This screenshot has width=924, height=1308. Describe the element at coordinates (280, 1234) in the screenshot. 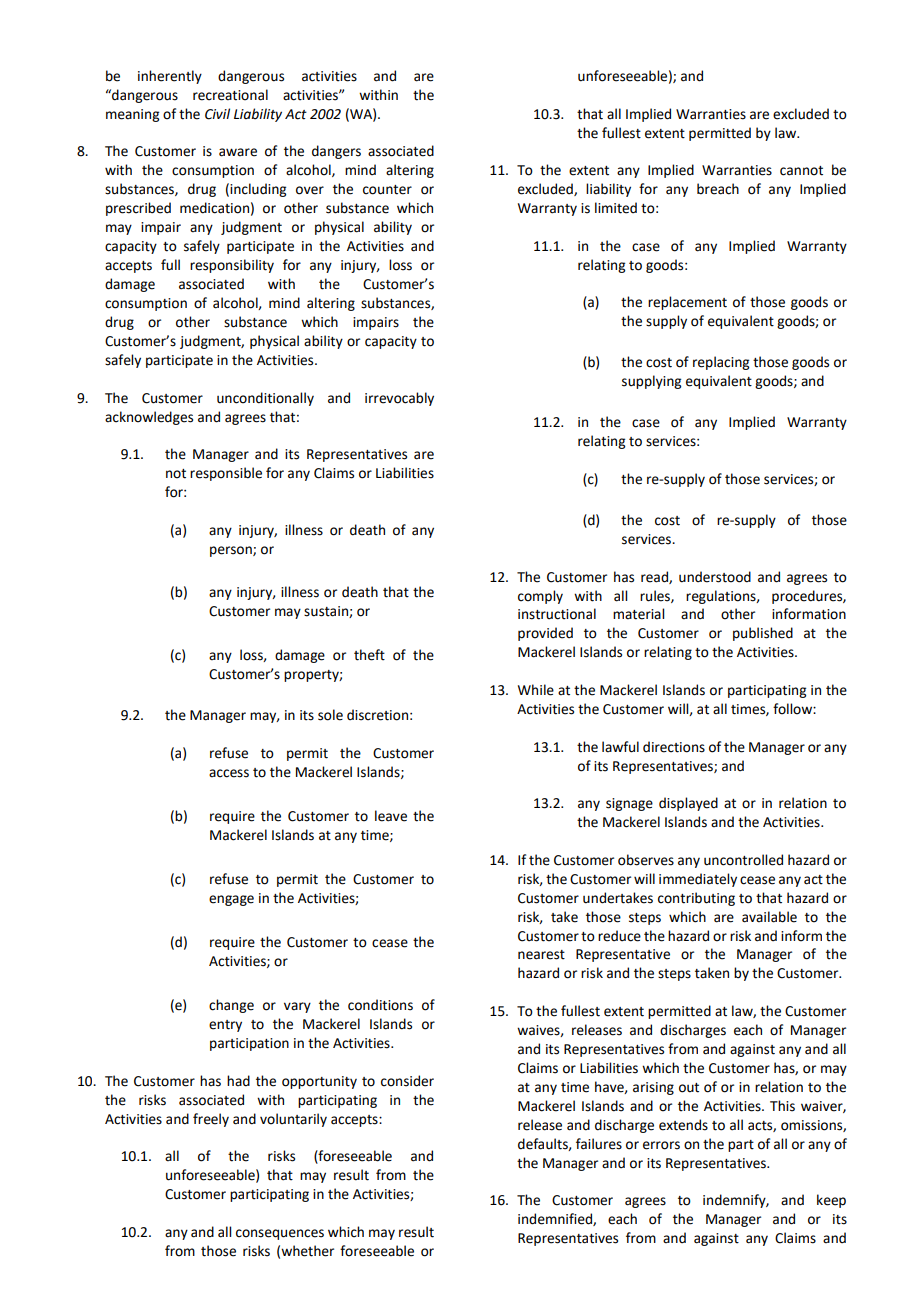

I see `consequences` at that location.
